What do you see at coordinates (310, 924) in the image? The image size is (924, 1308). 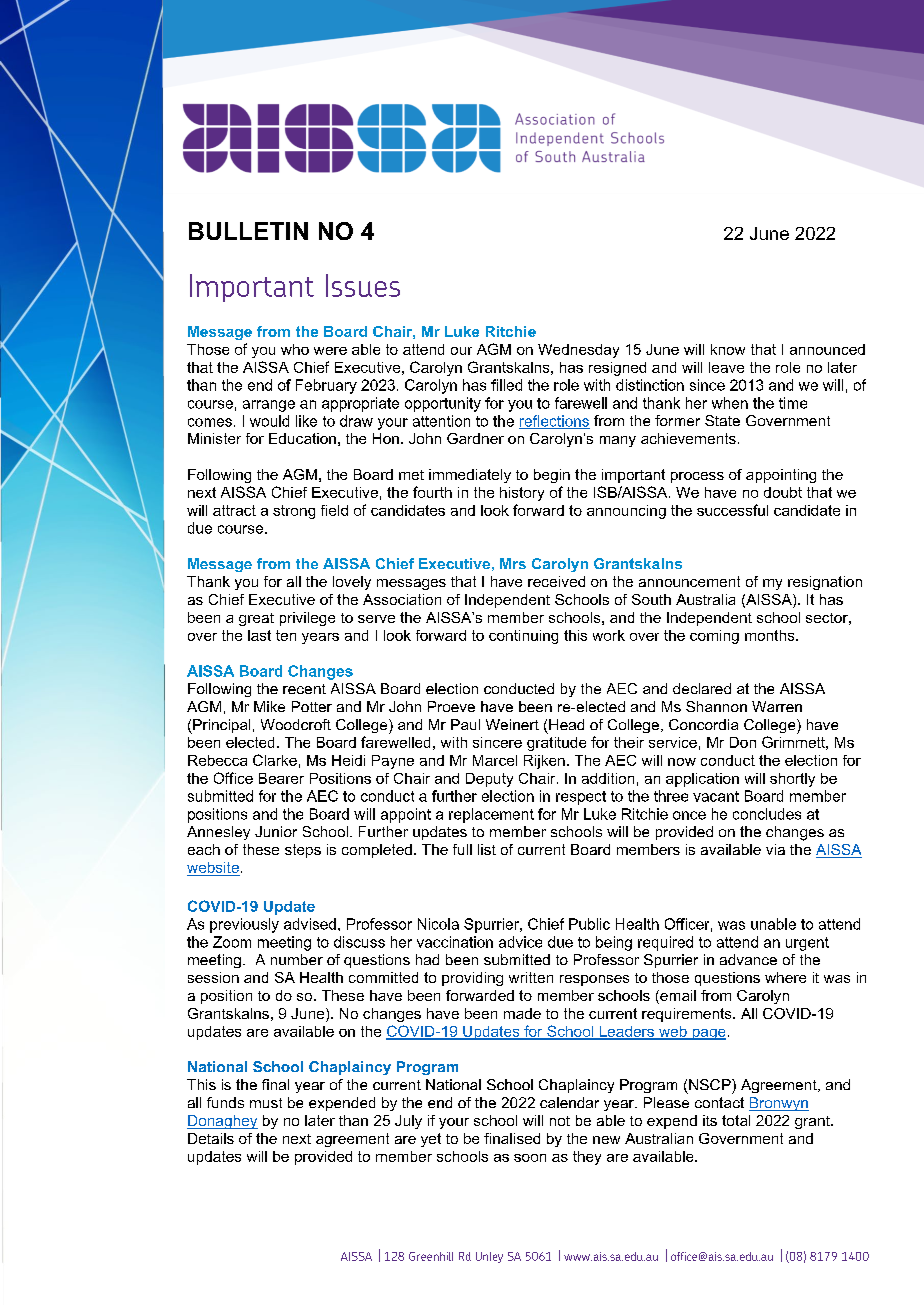 I see `advised` at bounding box center [310, 924].
